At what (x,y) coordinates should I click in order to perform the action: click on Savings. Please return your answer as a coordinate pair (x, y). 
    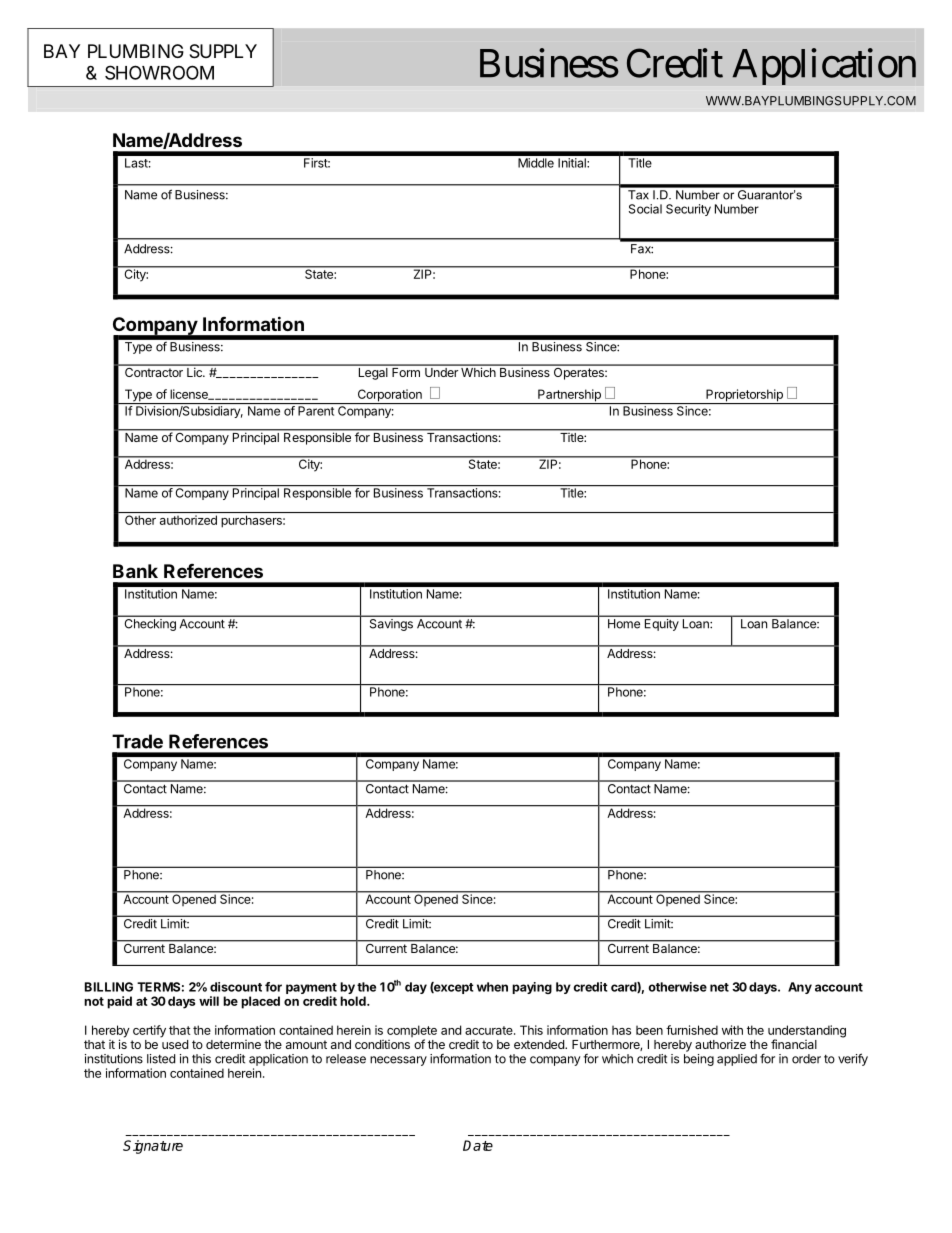
    Looking at the image, I should click on (391, 623).
